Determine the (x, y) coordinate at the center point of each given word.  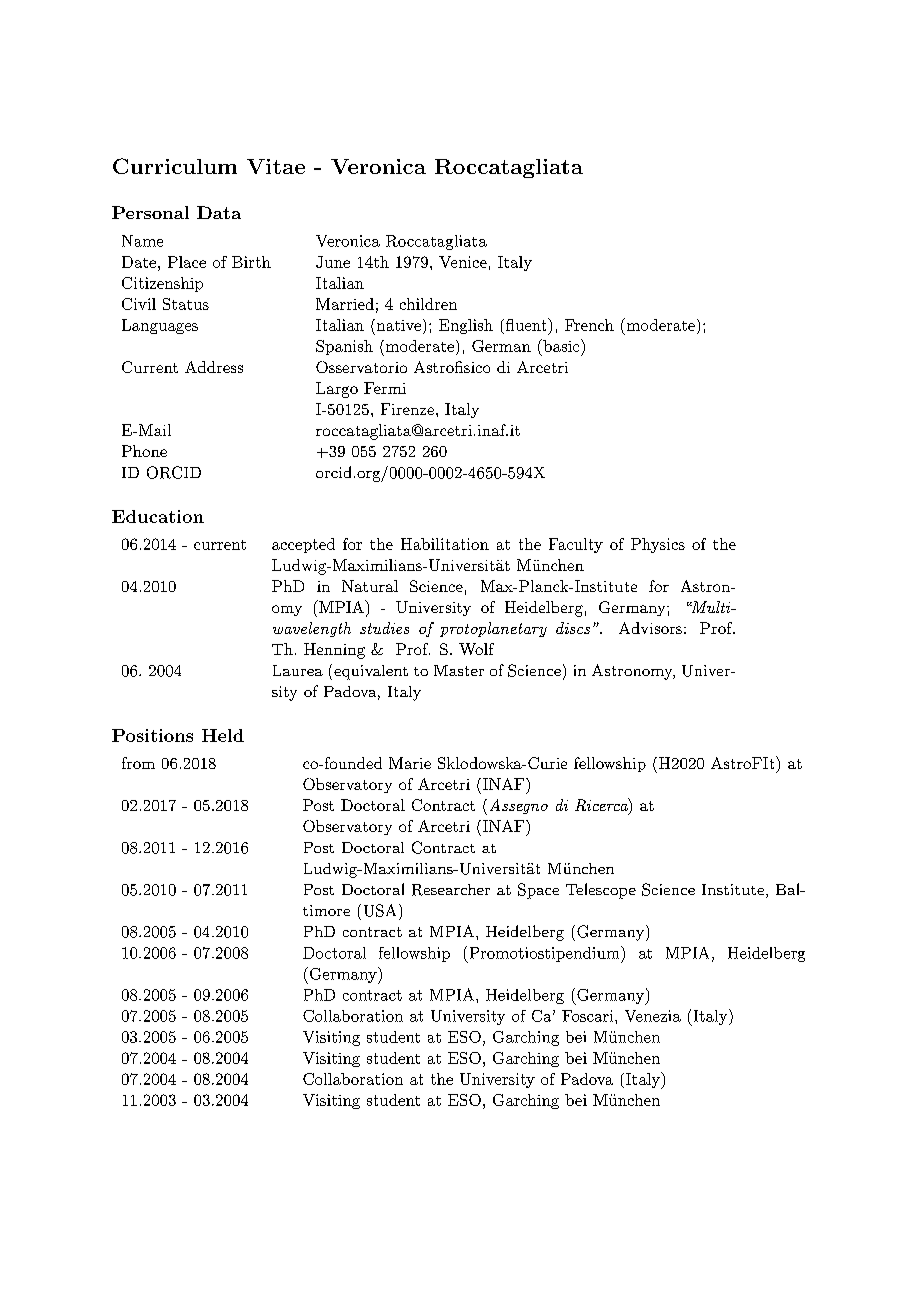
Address (214, 367)
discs (573, 628)
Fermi (385, 388)
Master (459, 670)
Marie (410, 763)
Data (219, 212)
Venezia (653, 1016)
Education (158, 516)
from (138, 763)
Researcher (451, 890)
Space (538, 891)
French (589, 325)
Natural (370, 586)
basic (561, 345)
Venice (463, 262)
